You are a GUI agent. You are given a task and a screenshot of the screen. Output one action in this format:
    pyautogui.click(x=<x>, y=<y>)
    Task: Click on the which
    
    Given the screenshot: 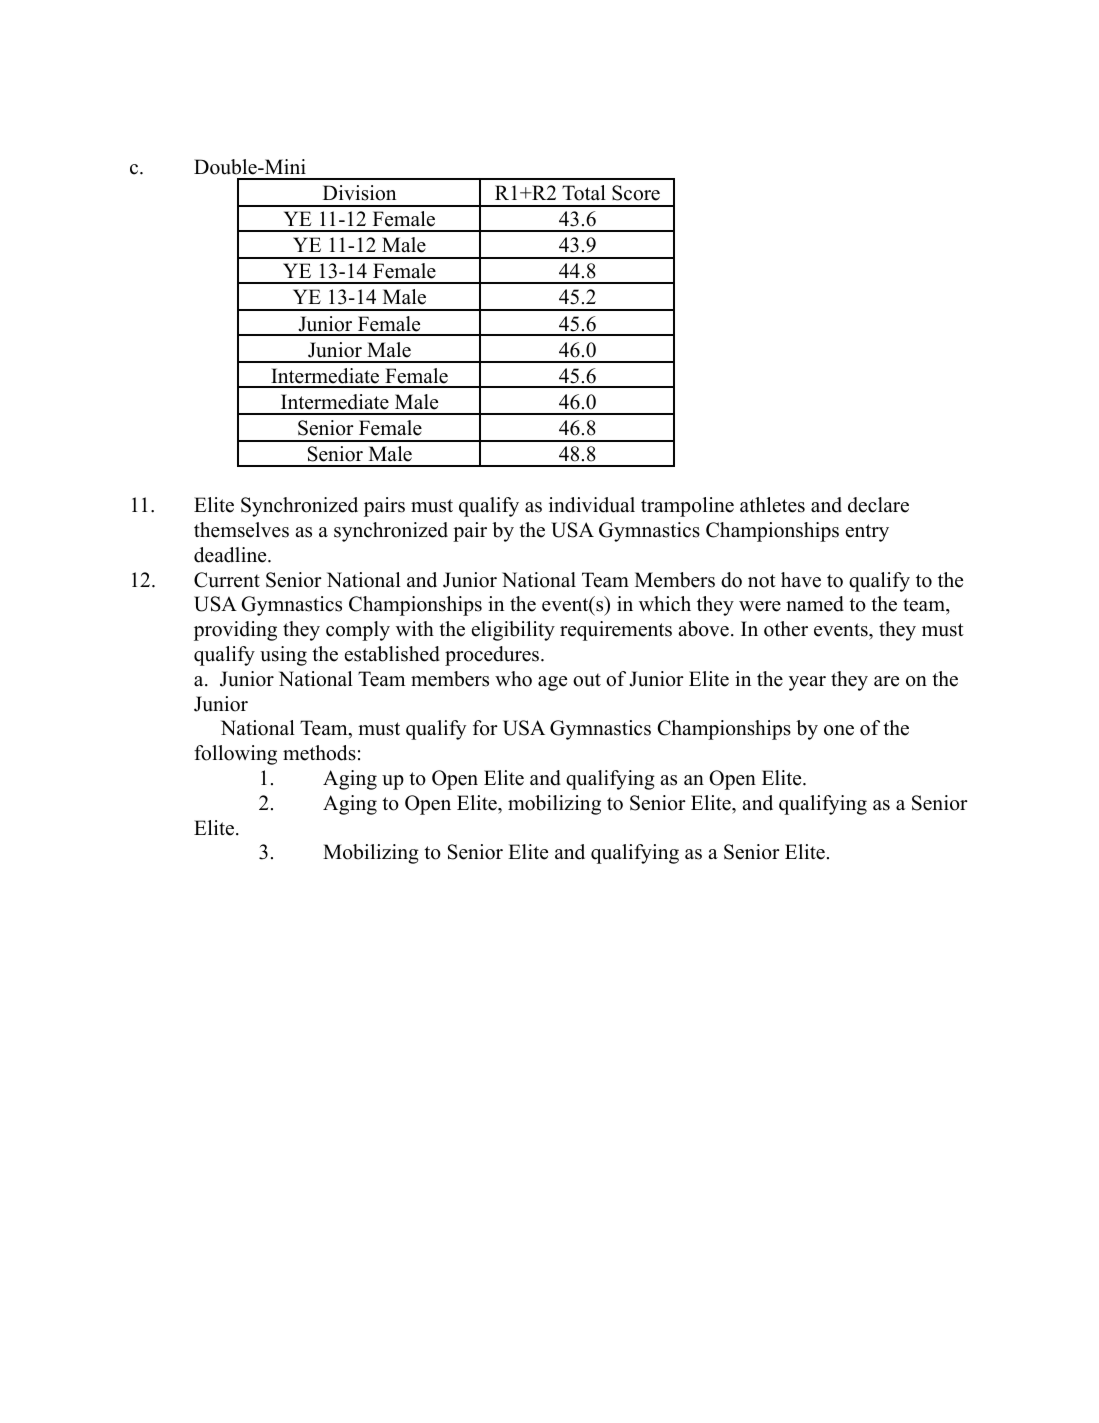 What is the action you would take?
    pyautogui.click(x=665, y=604)
